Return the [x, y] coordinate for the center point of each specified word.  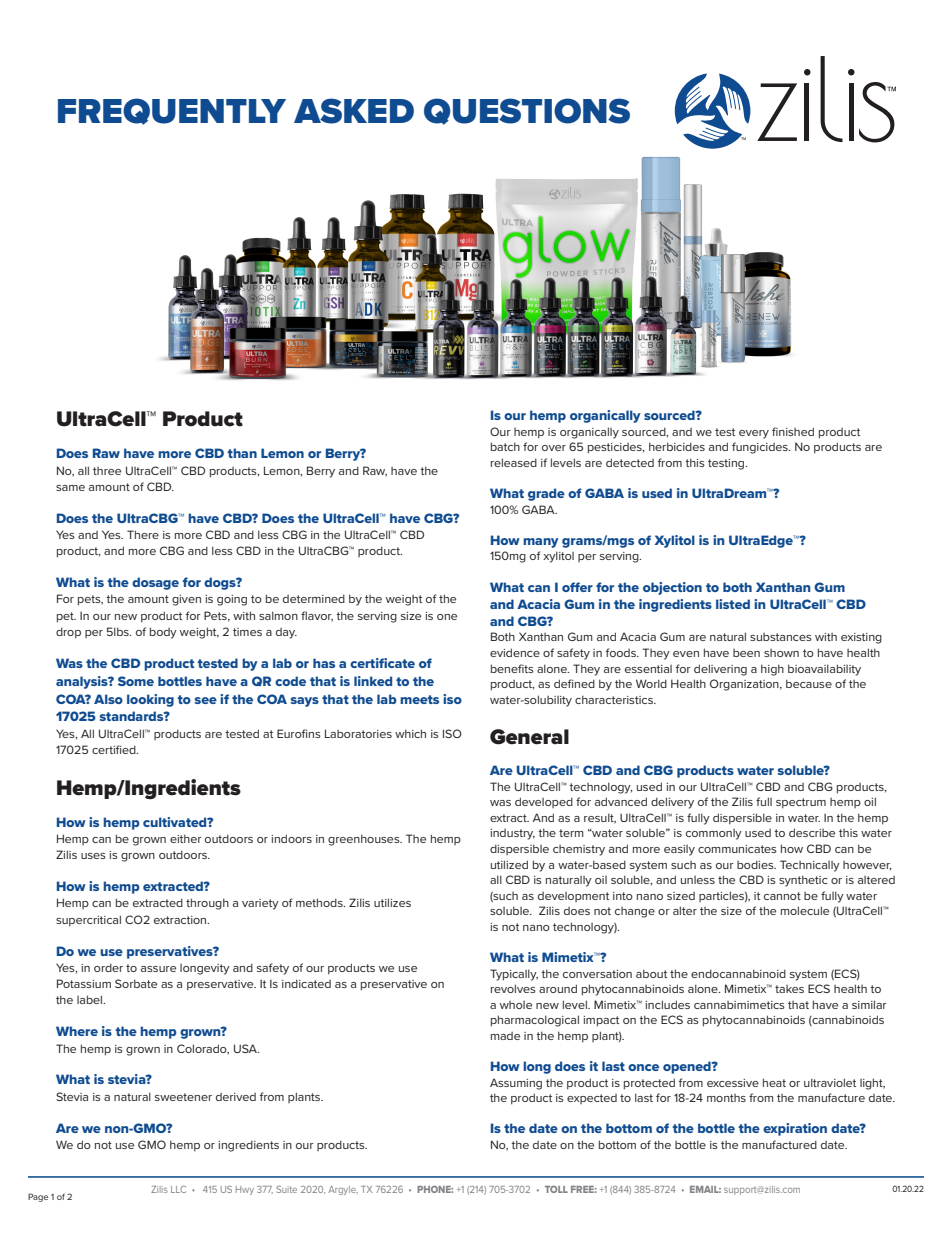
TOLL [556, 1189]
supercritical [88, 921]
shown [781, 653]
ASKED [354, 111]
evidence [515, 652]
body [163, 633]
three [107, 471]
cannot [782, 896]
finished [793, 431]
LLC [178, 1189]
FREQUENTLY [172, 111]
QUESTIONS [527, 111]
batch [505, 446]
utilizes [392, 902]
